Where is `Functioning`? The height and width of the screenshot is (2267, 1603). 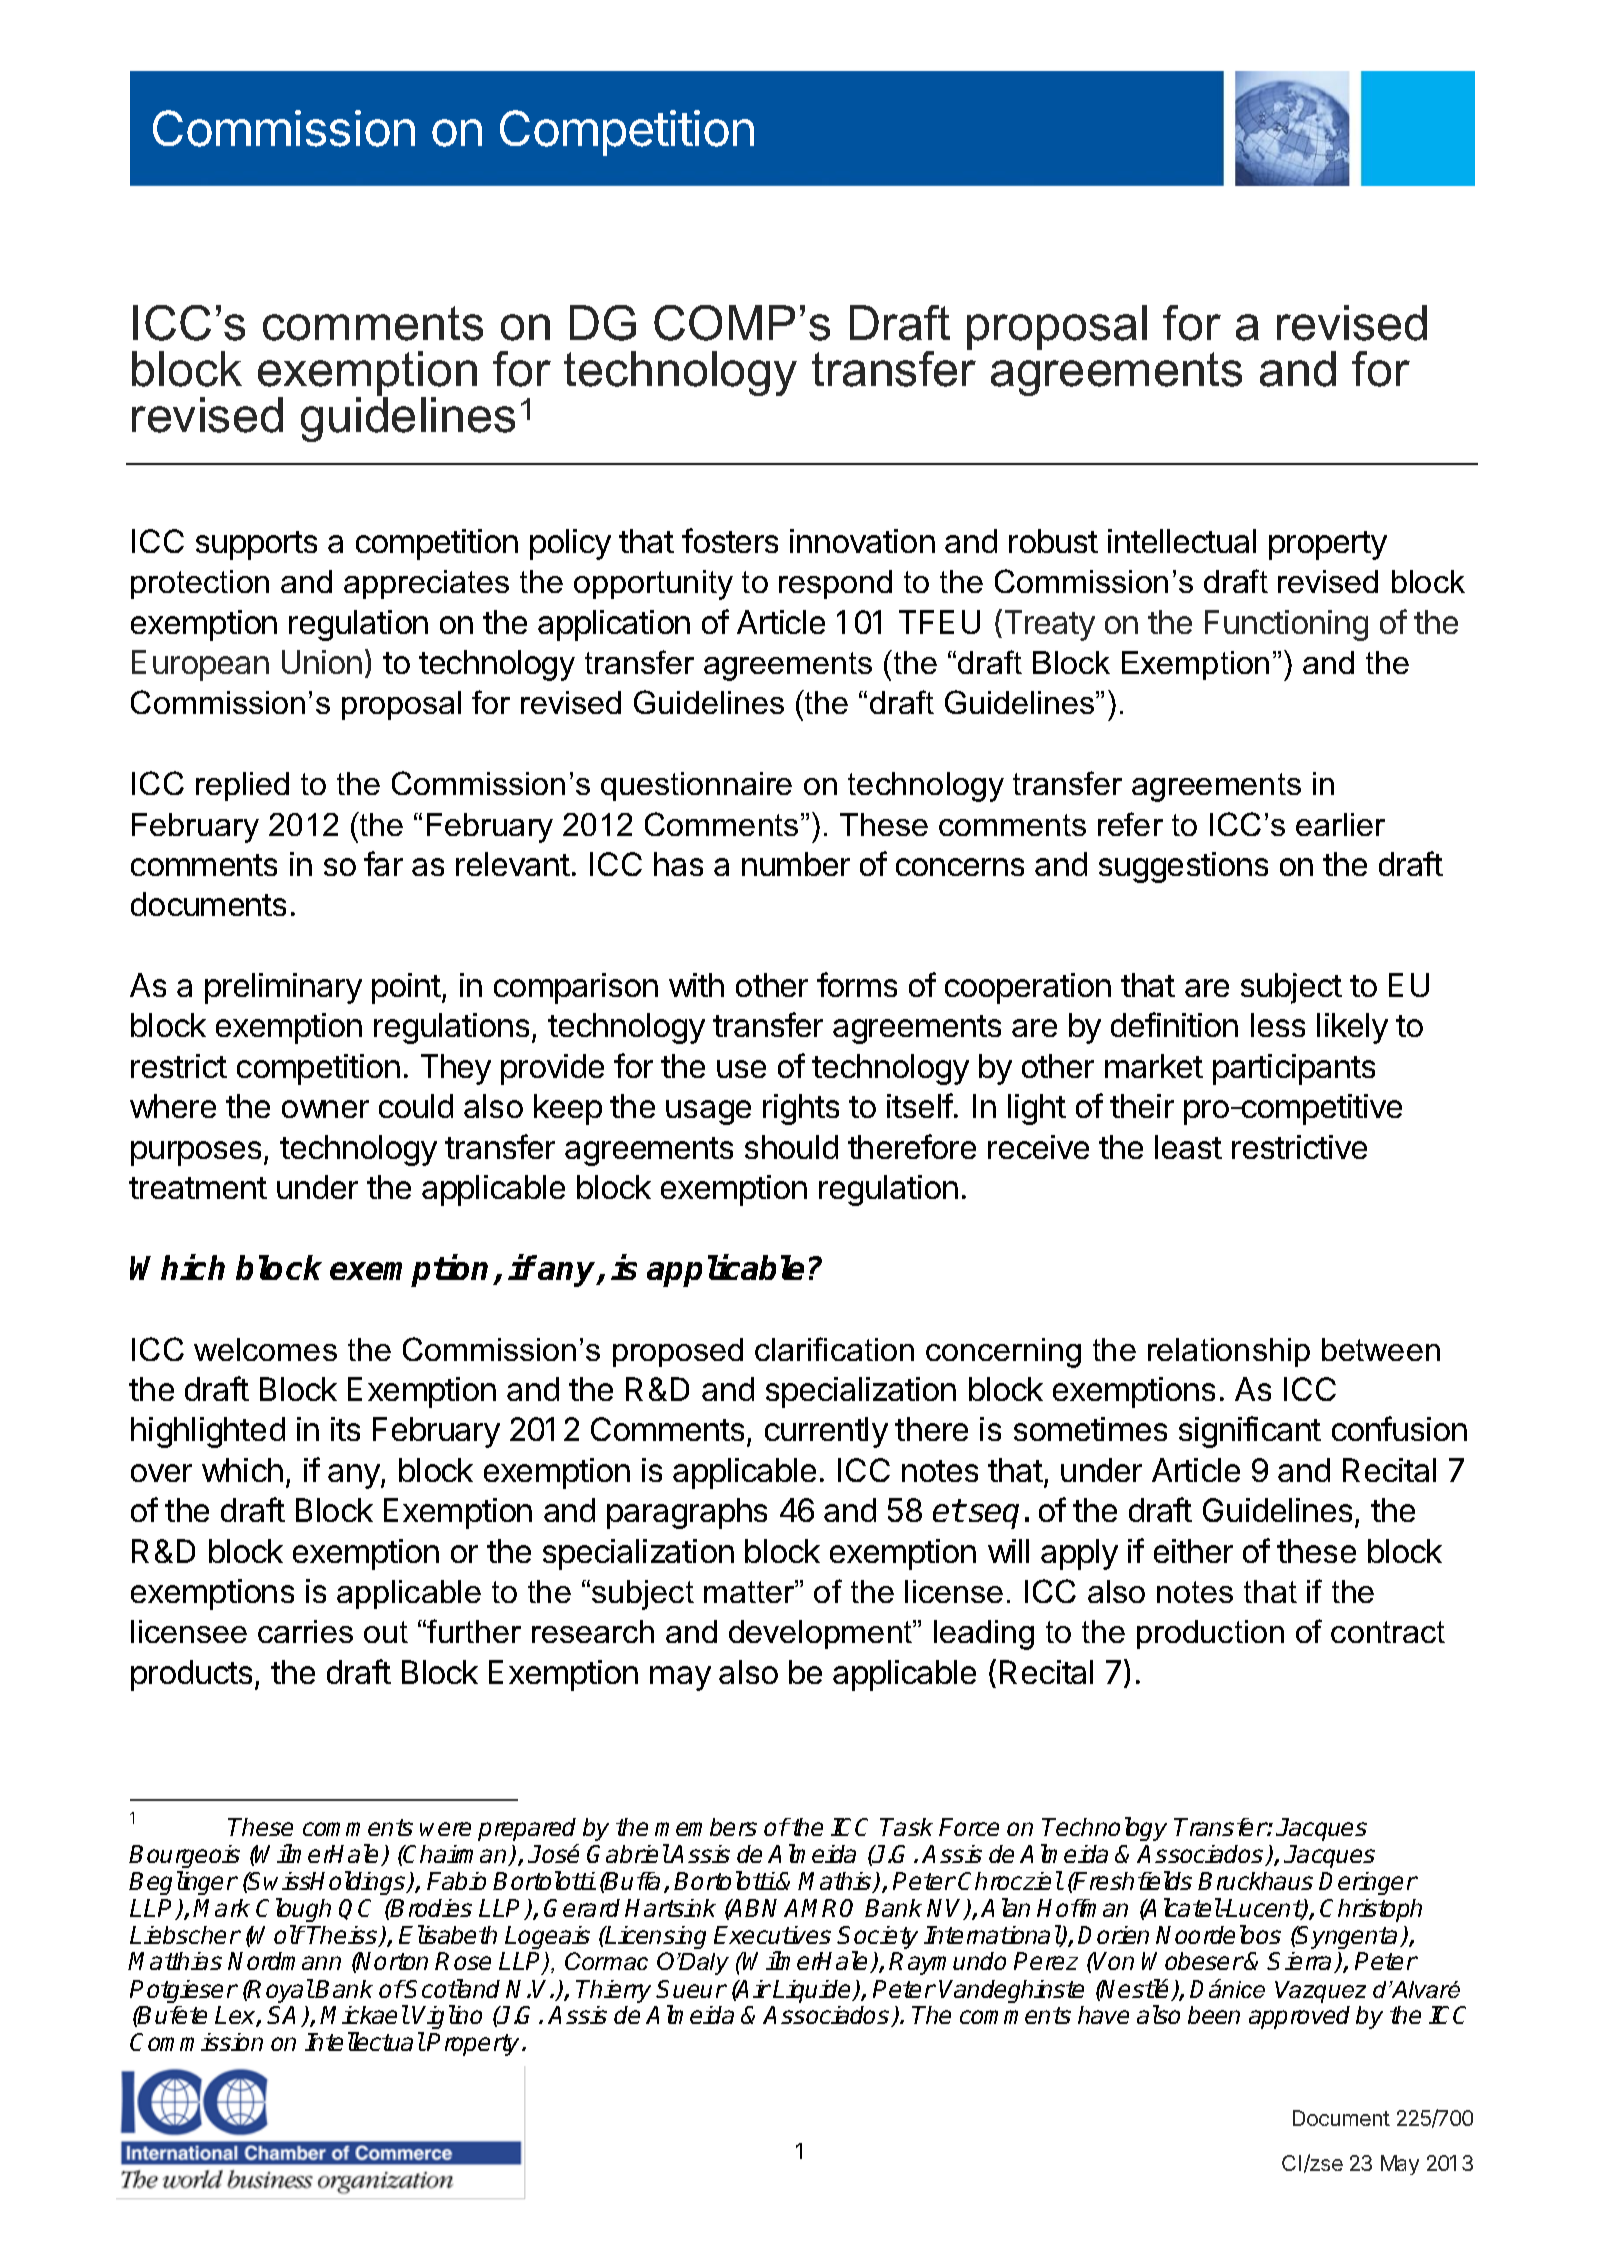
Functioning is located at coordinates (1286, 625).
